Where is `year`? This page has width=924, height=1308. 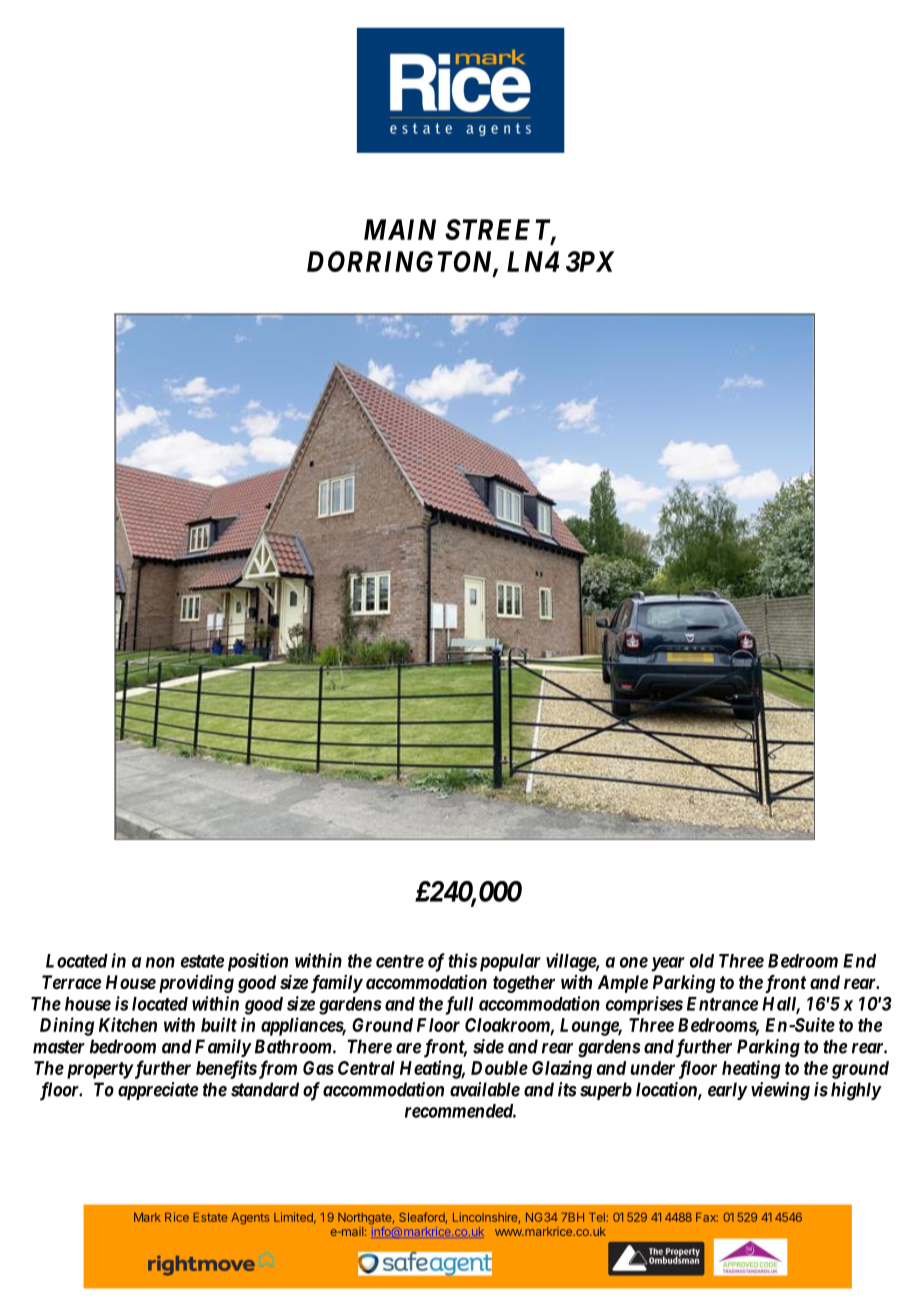
year is located at coordinates (668, 964).
